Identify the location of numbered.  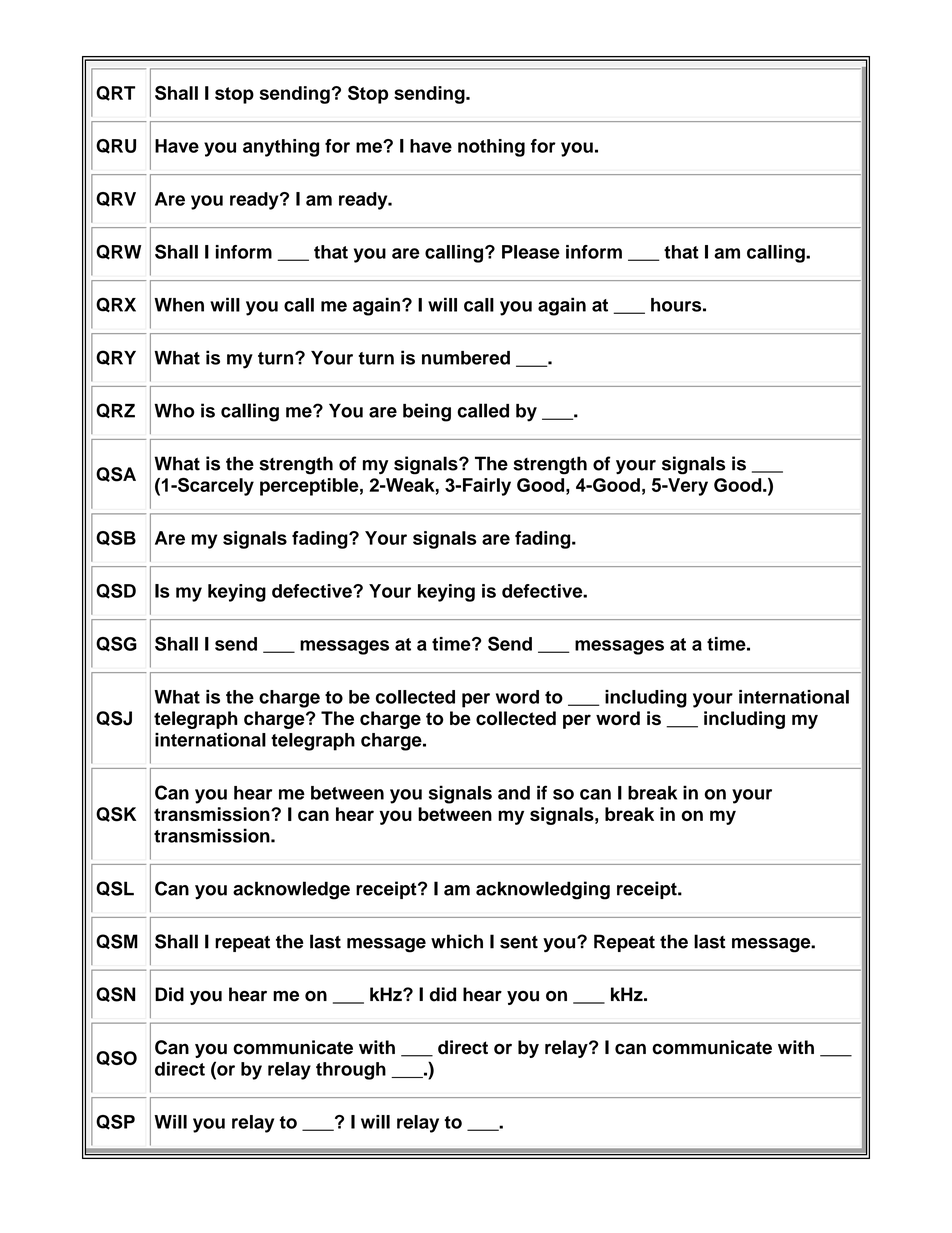
(466, 358).
